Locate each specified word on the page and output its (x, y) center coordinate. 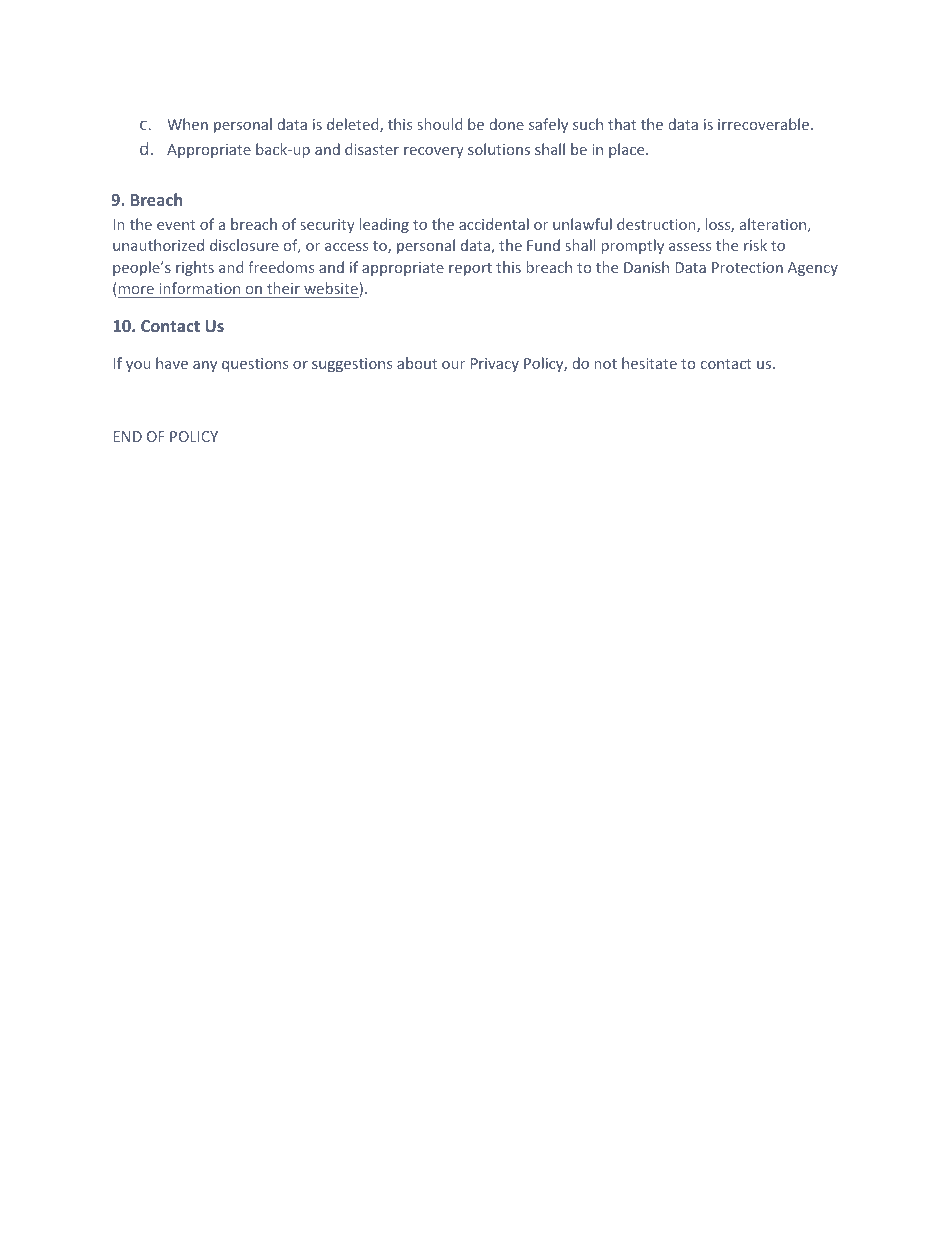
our (453, 365)
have (172, 363)
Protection (747, 267)
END (127, 436)
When (187, 124)
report (470, 269)
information (199, 288)
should (439, 124)
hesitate (649, 363)
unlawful (582, 224)
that (622, 124)
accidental (494, 224)
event (176, 225)
